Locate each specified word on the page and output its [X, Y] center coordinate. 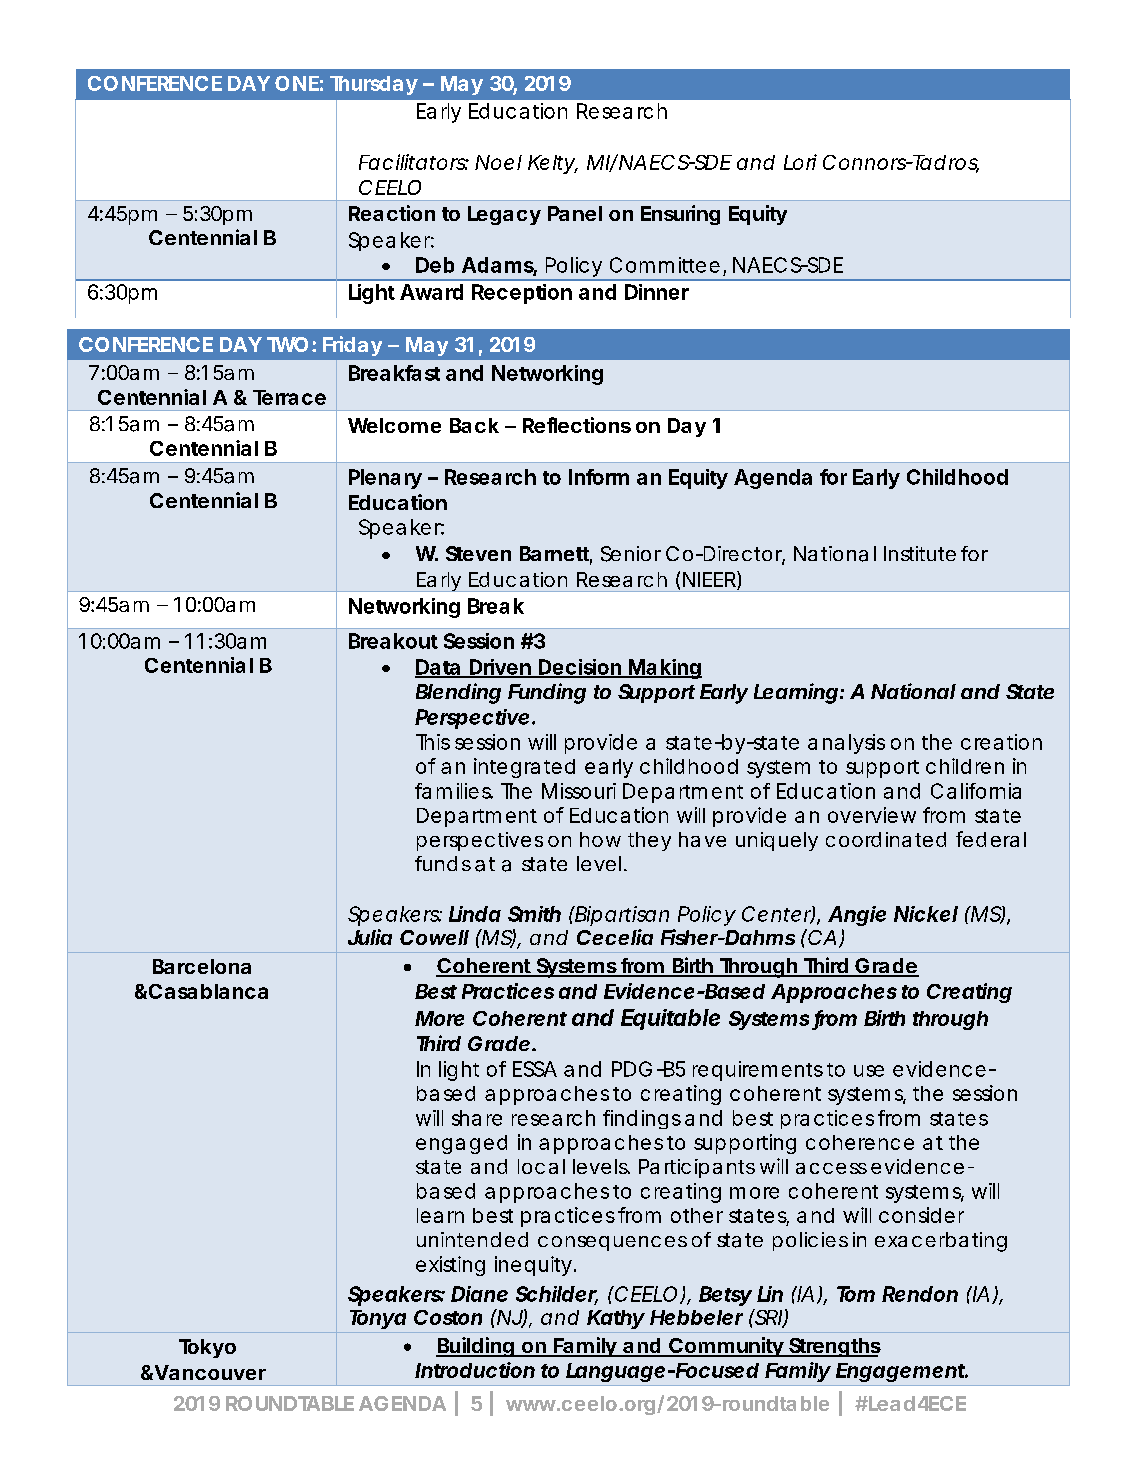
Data [439, 668]
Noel [498, 162]
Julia [370, 937]
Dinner [657, 292]
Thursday [374, 85]
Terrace [289, 397]
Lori [800, 162]
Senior [631, 554]
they [649, 841]
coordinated [886, 839]
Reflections [577, 425]
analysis [846, 744]
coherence [860, 1142]
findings [642, 1119]
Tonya [378, 1319]
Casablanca [208, 991]
